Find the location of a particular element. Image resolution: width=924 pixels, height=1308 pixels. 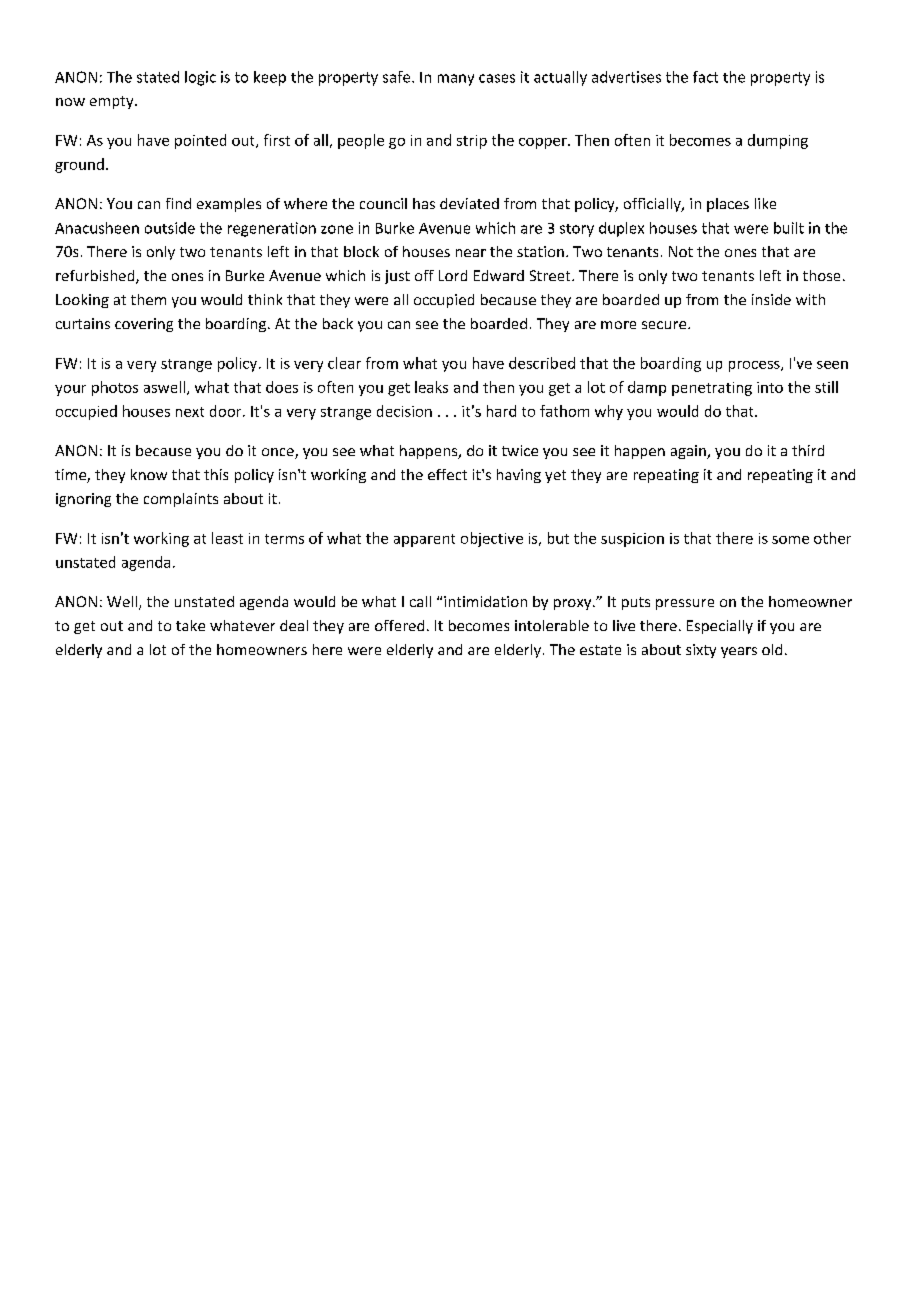

photos is located at coordinates (115, 388).
